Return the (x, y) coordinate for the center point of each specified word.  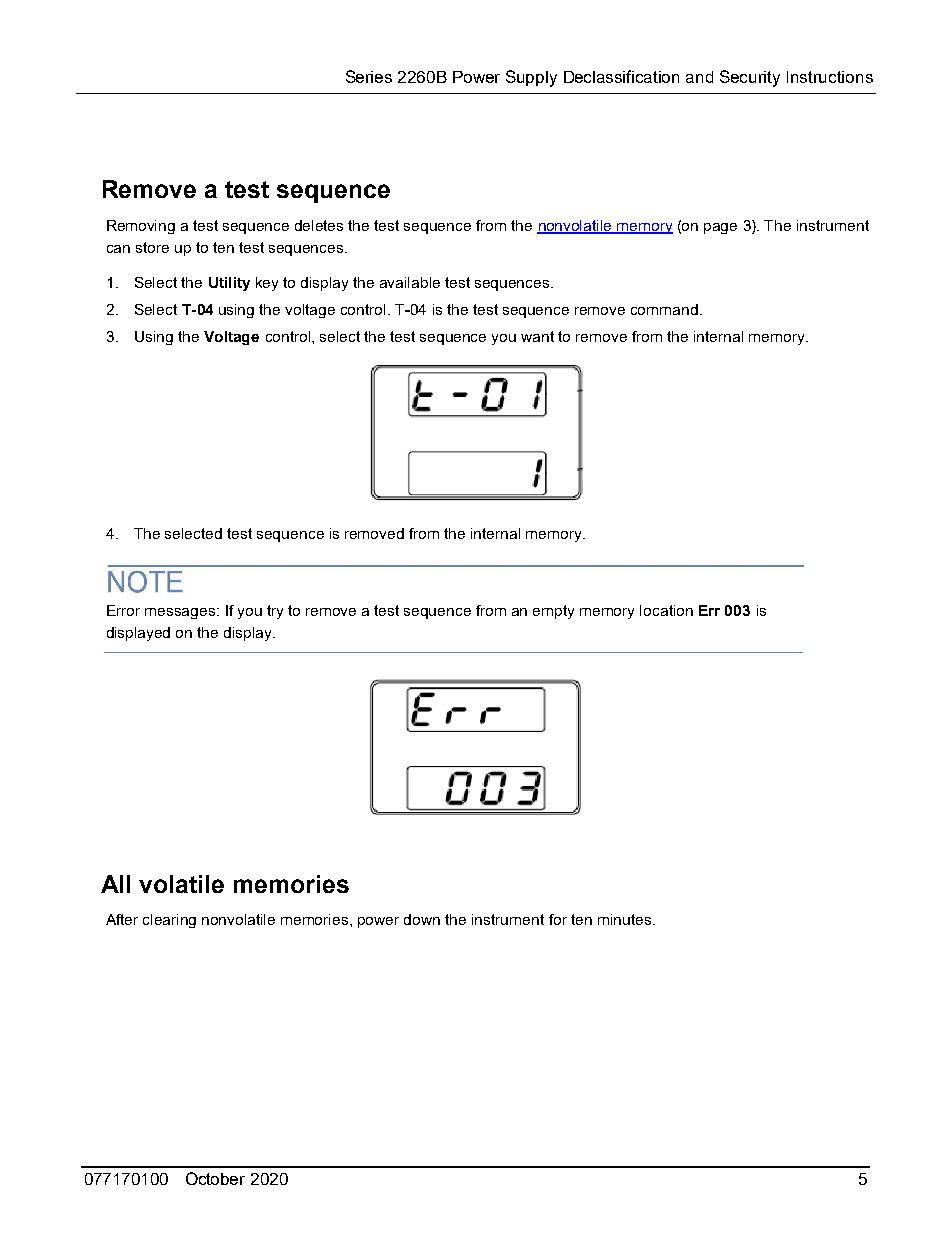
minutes (624, 919)
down (422, 919)
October (215, 1178)
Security (750, 78)
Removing (141, 227)
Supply (531, 78)
